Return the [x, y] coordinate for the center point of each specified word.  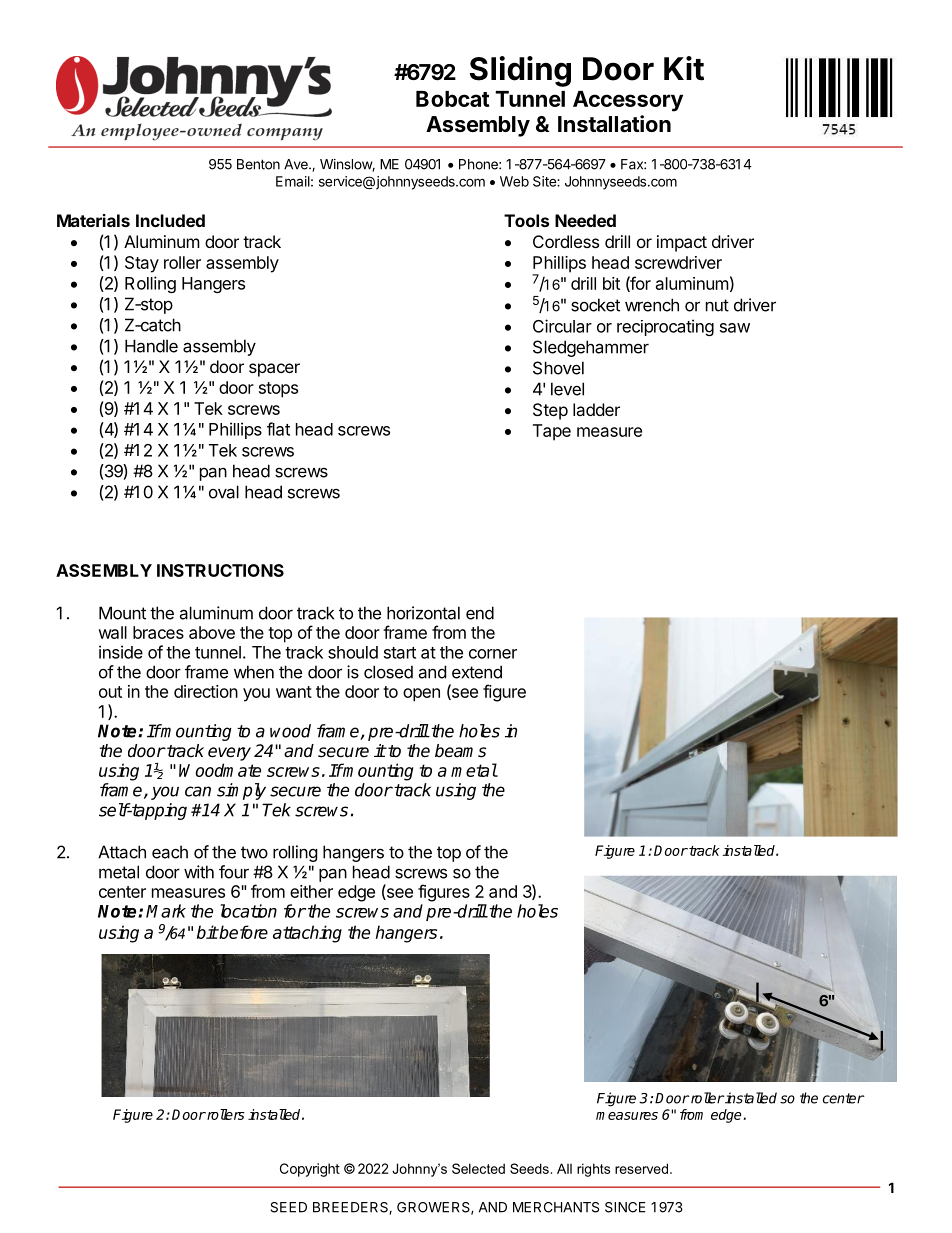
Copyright [310, 1170]
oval [224, 492]
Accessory [628, 101]
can [198, 791]
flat [278, 429]
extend [477, 672]
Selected [478, 1168]
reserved [641, 1168]
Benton [258, 164]
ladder [596, 409]
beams [460, 751]
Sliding [520, 71]
